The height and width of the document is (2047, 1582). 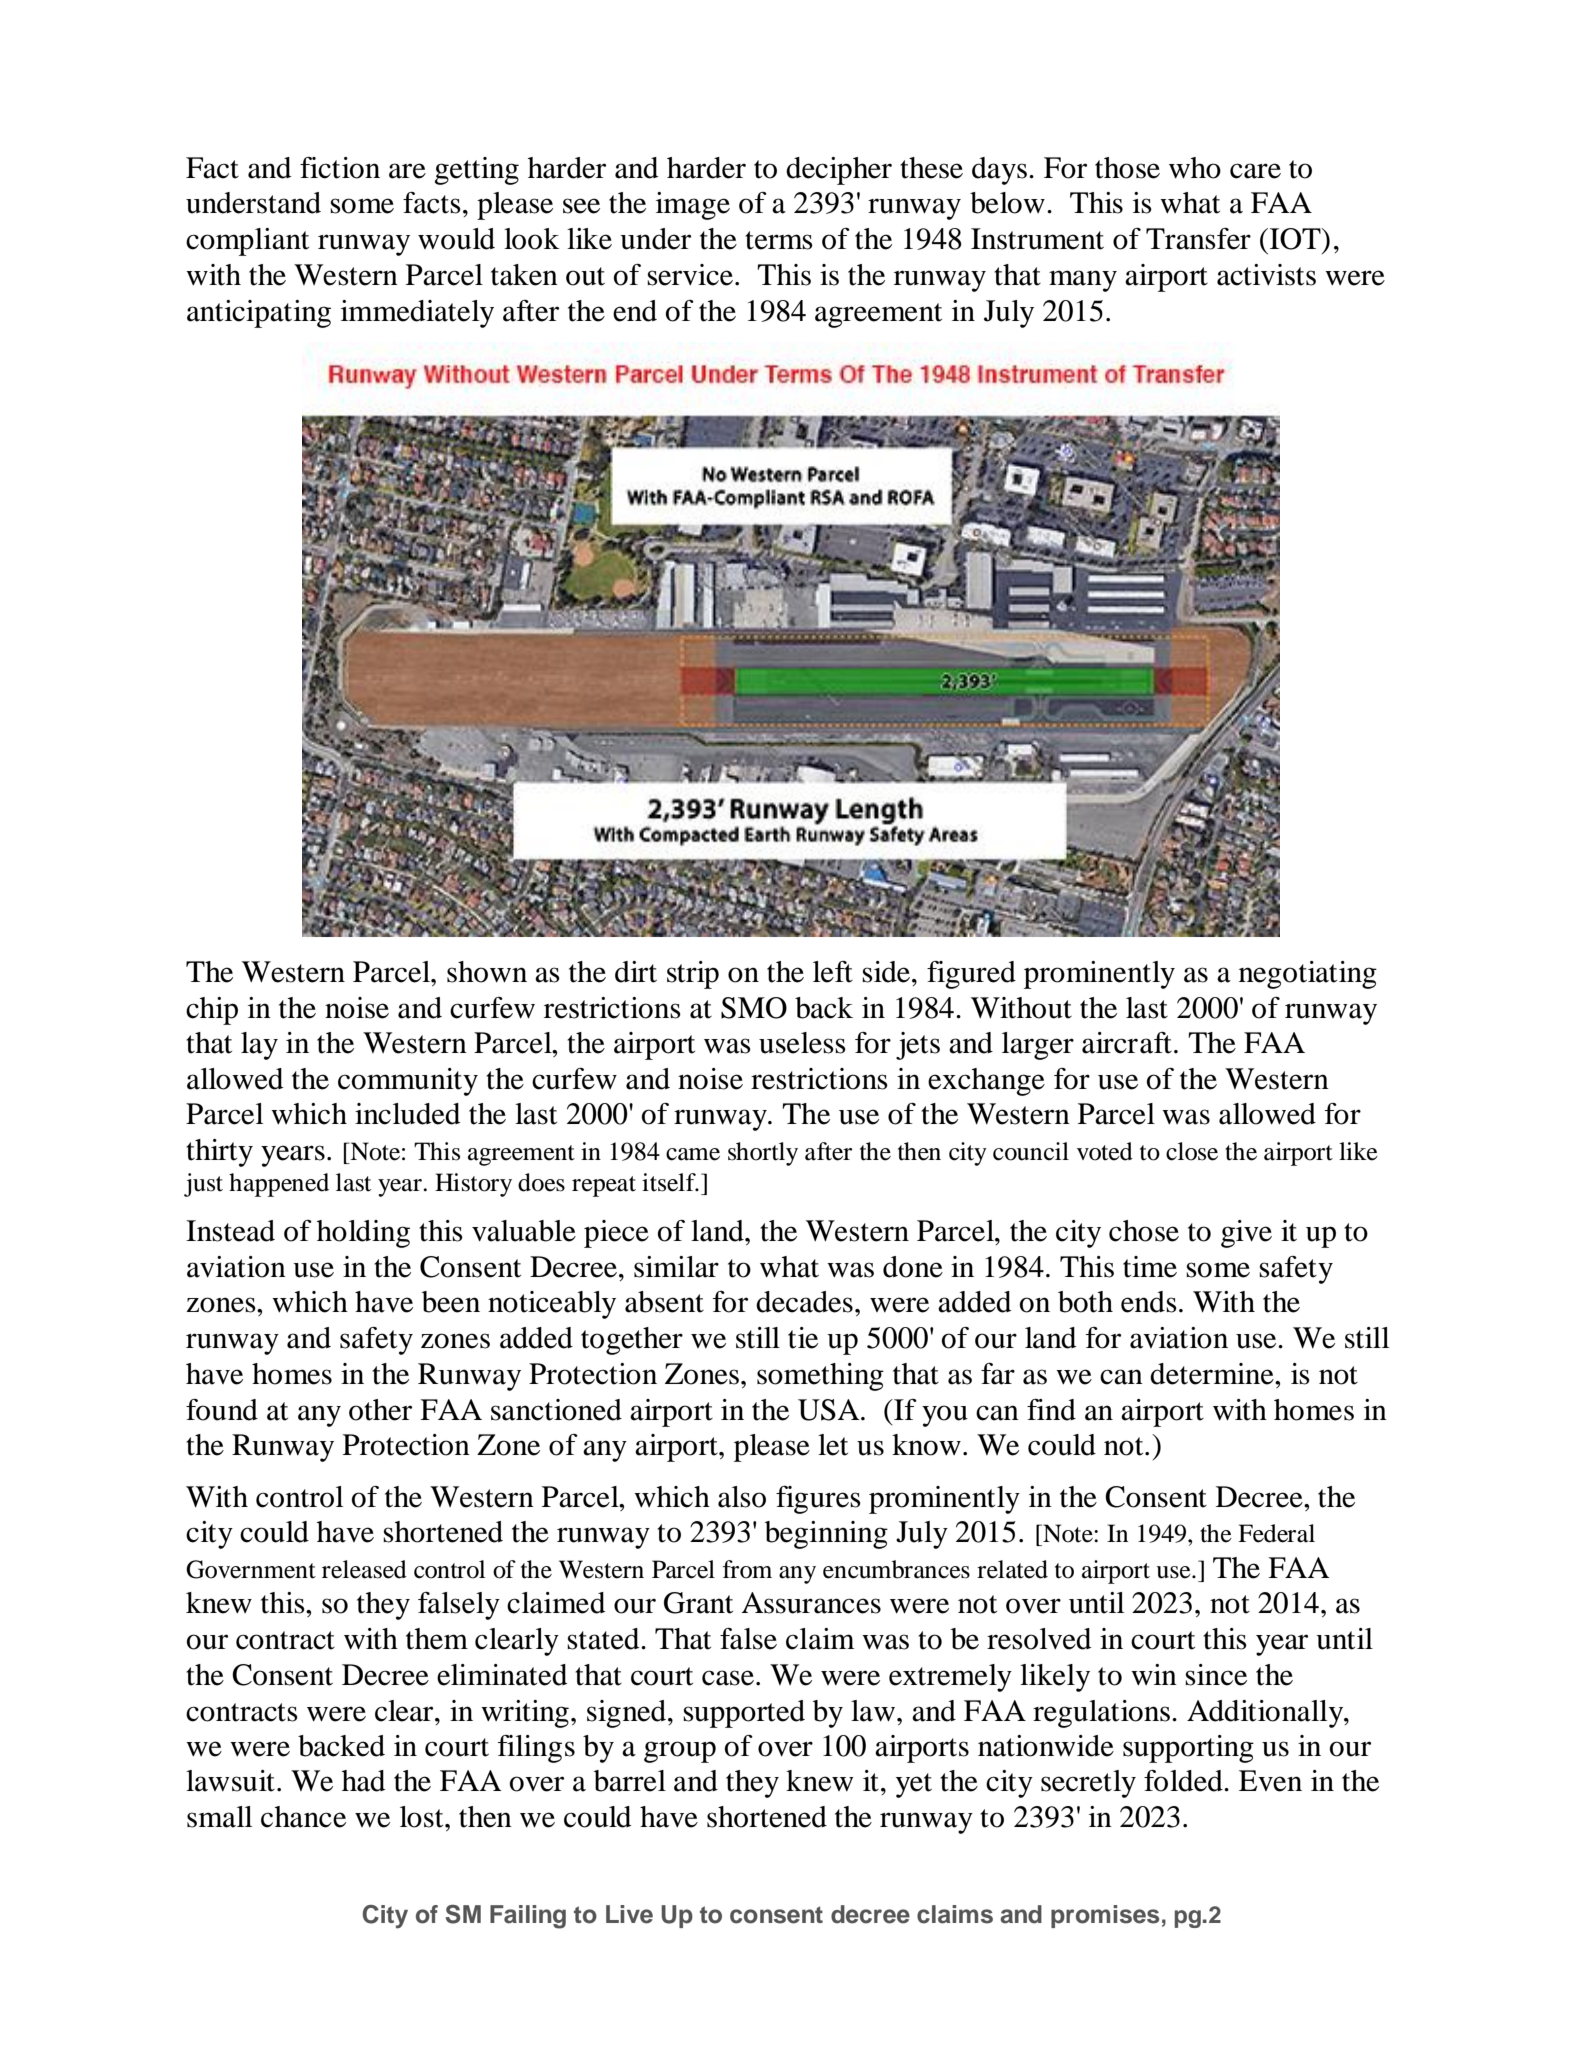 What do you see at coordinates (1127, 1043) in the document?
I see `aircraft` at bounding box center [1127, 1043].
